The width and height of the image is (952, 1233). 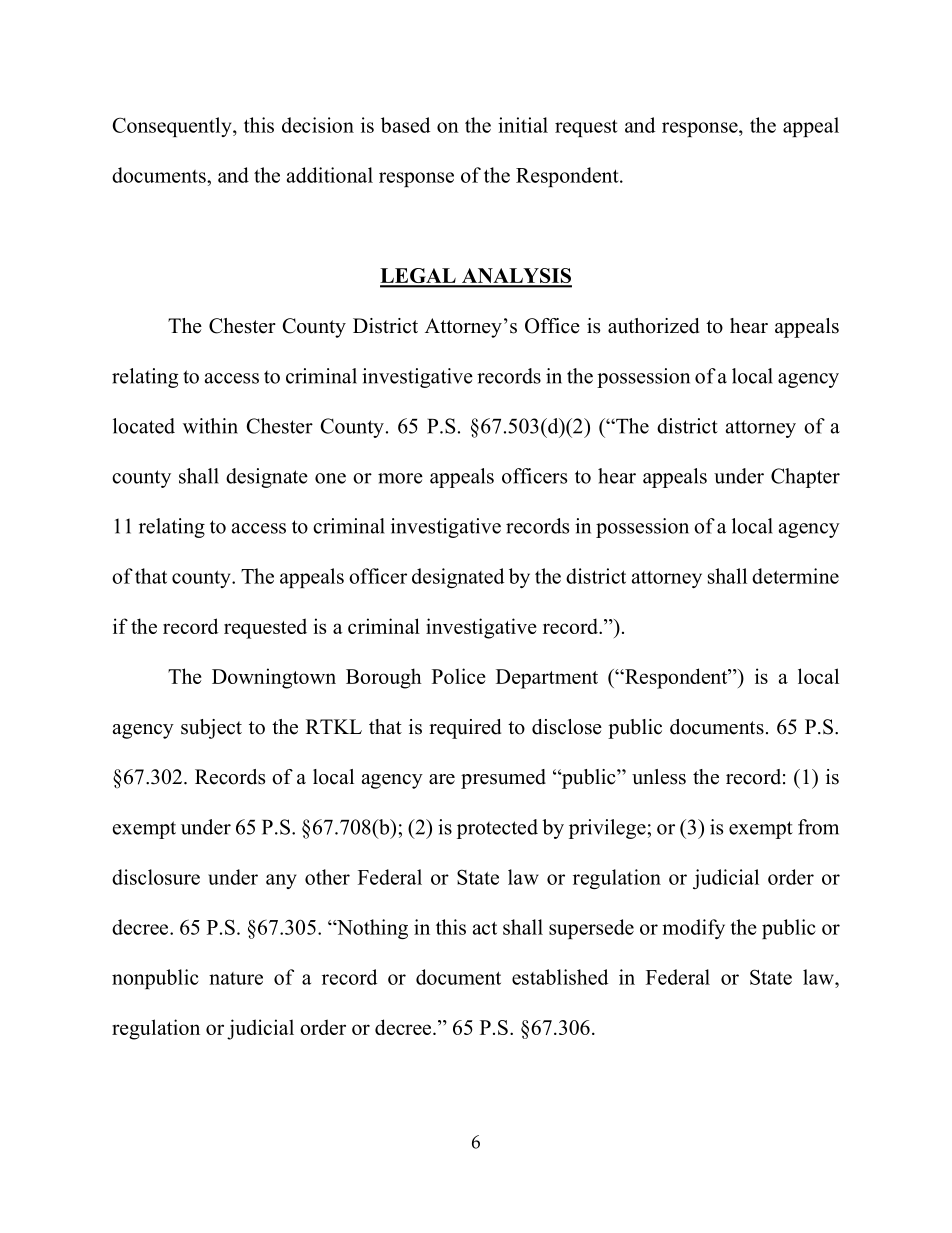 I want to click on determine, so click(x=795, y=576).
